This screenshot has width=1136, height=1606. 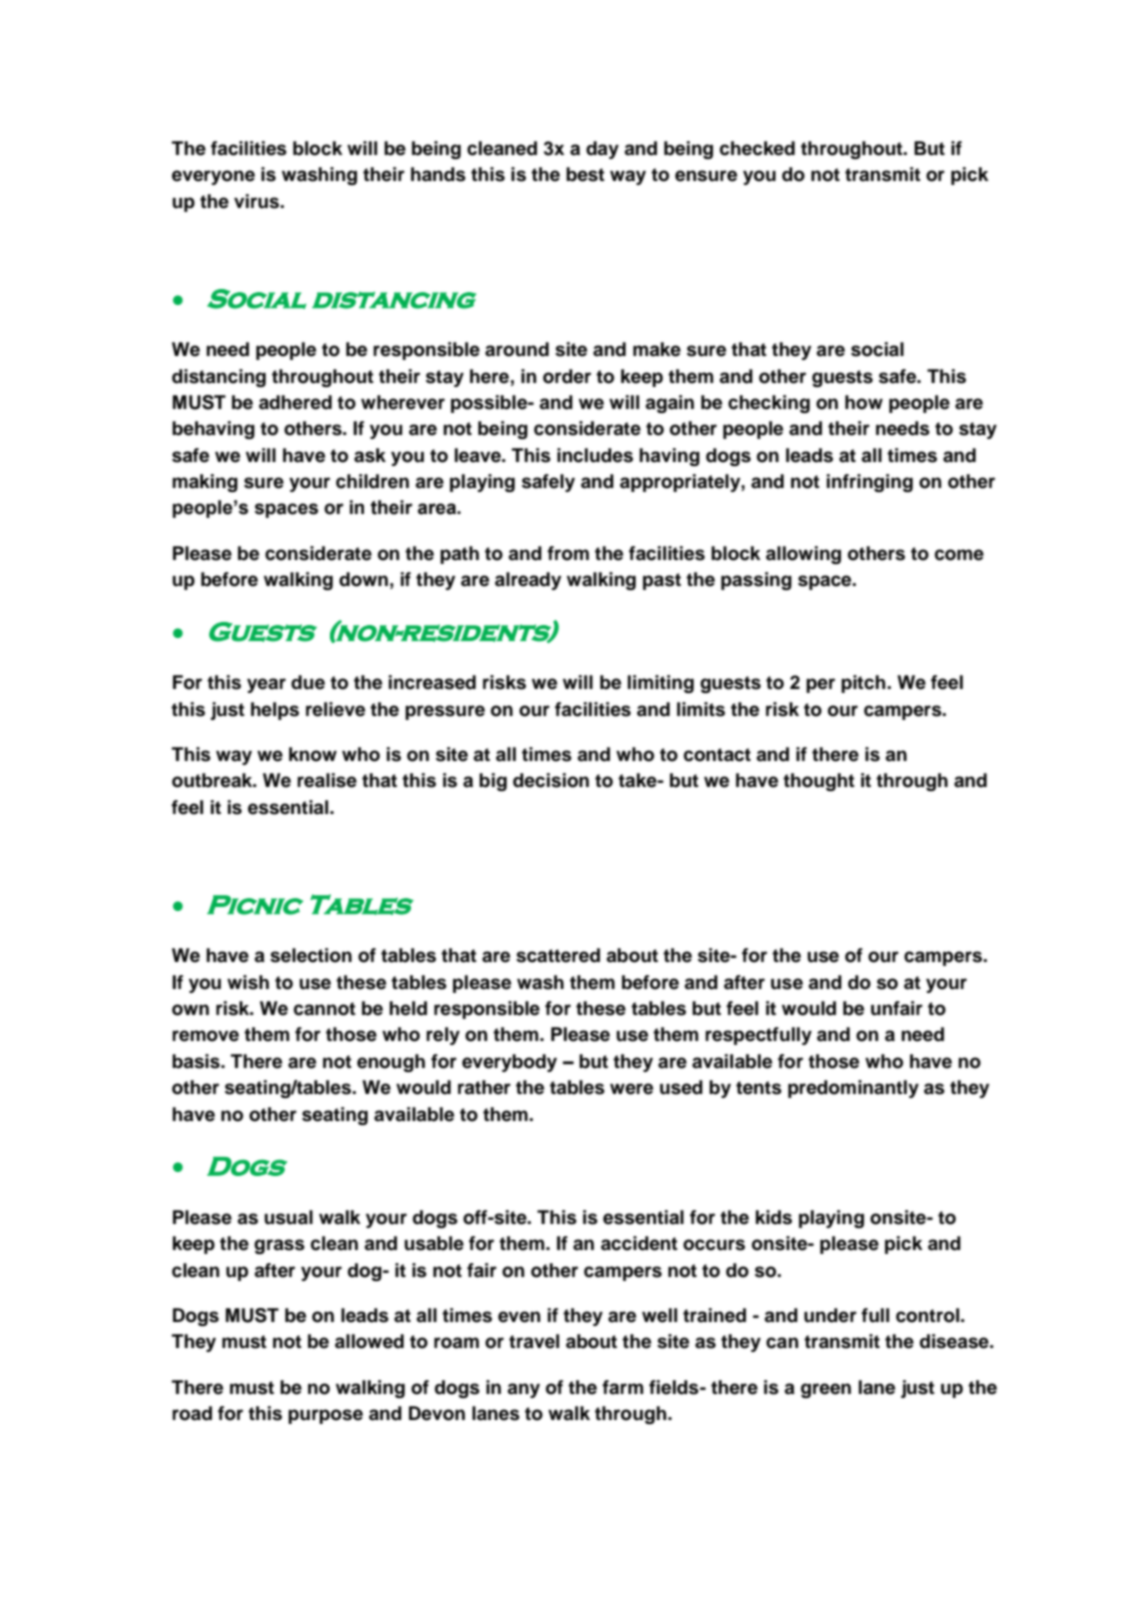 What do you see at coordinates (595, 455) in the screenshot?
I see `includes` at bounding box center [595, 455].
